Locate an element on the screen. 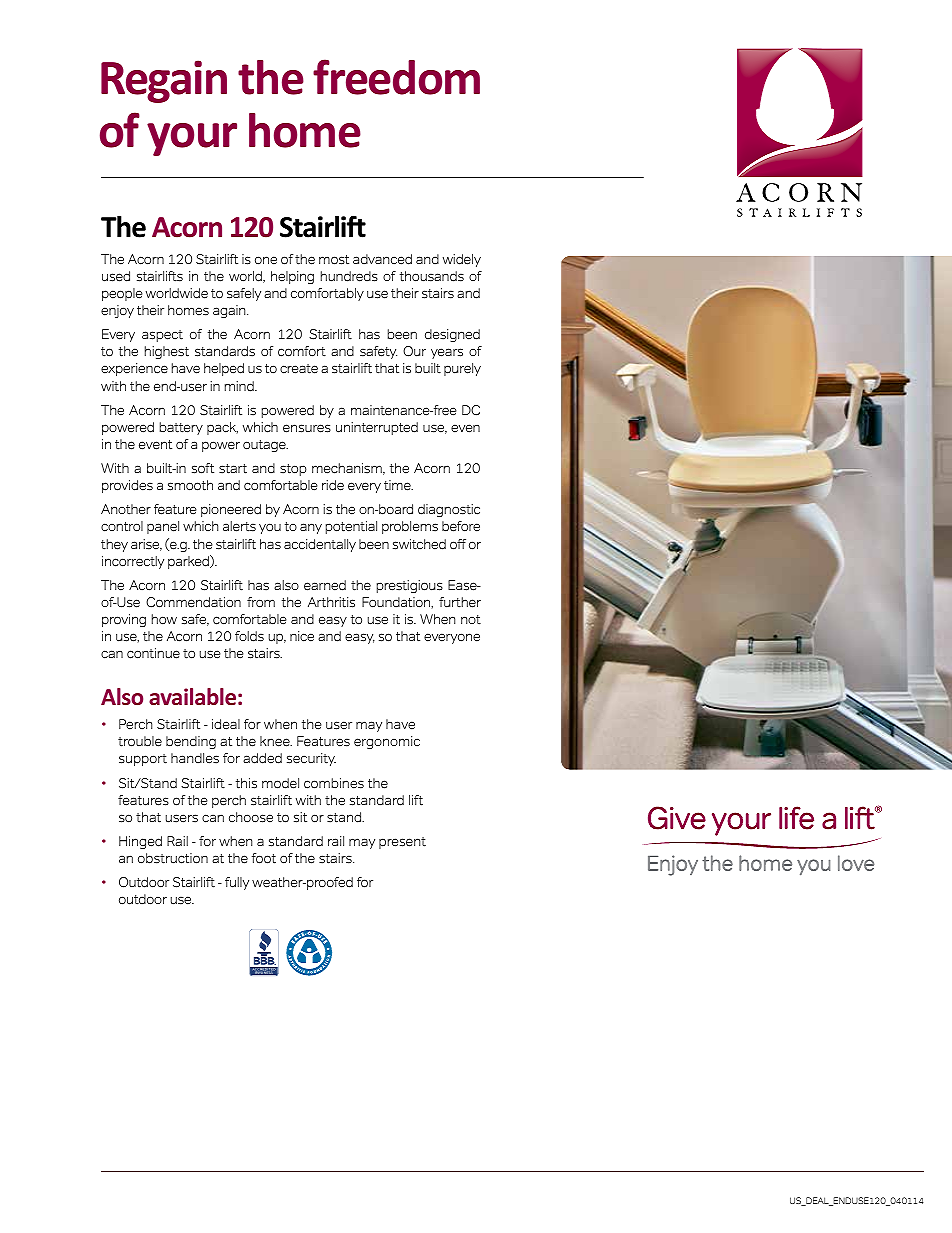 The height and width of the screenshot is (1233, 952). foot is located at coordinates (264, 858).
